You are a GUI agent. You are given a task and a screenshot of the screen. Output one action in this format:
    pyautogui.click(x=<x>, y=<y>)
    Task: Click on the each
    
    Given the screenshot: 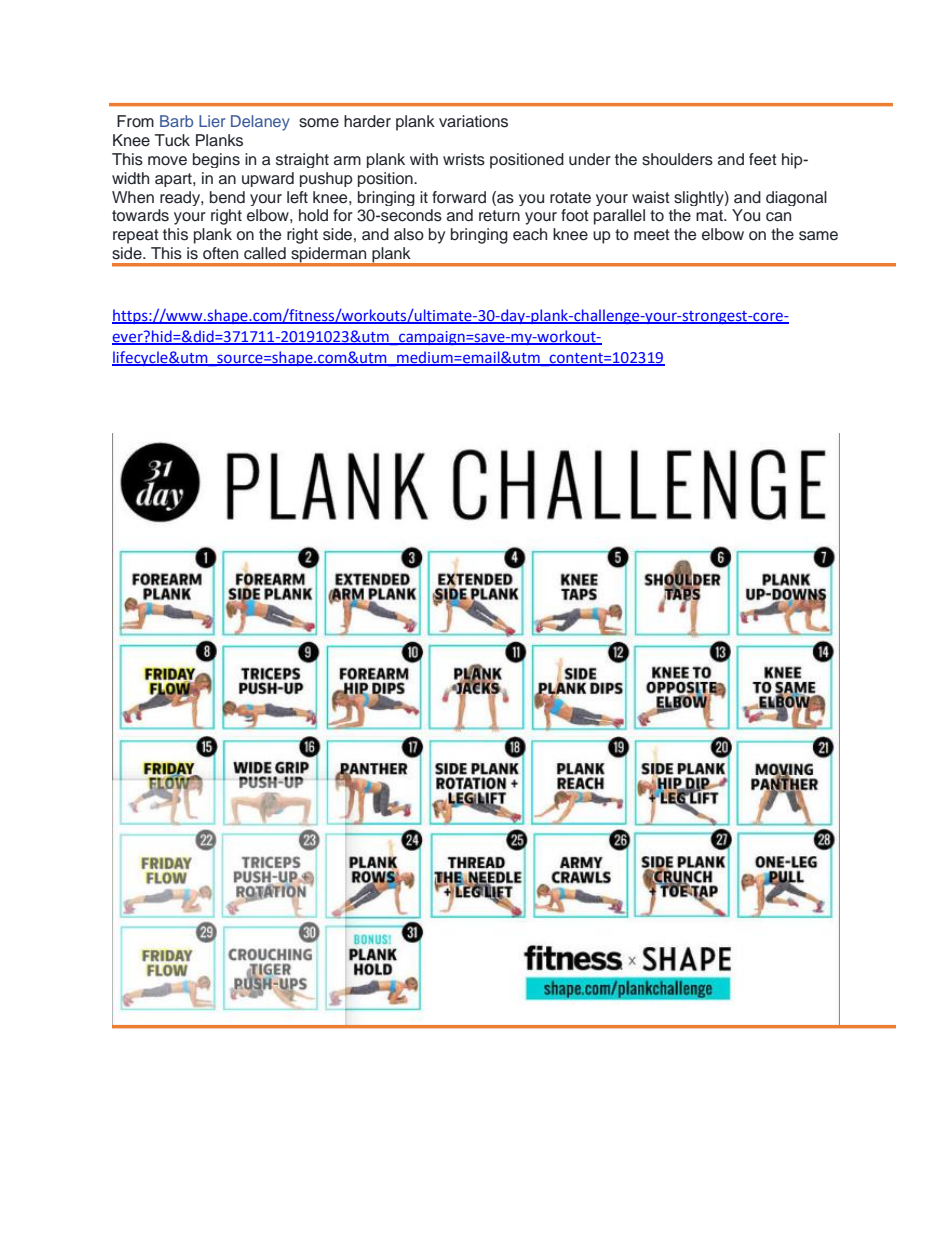 What is the action you would take?
    pyautogui.click(x=530, y=234)
